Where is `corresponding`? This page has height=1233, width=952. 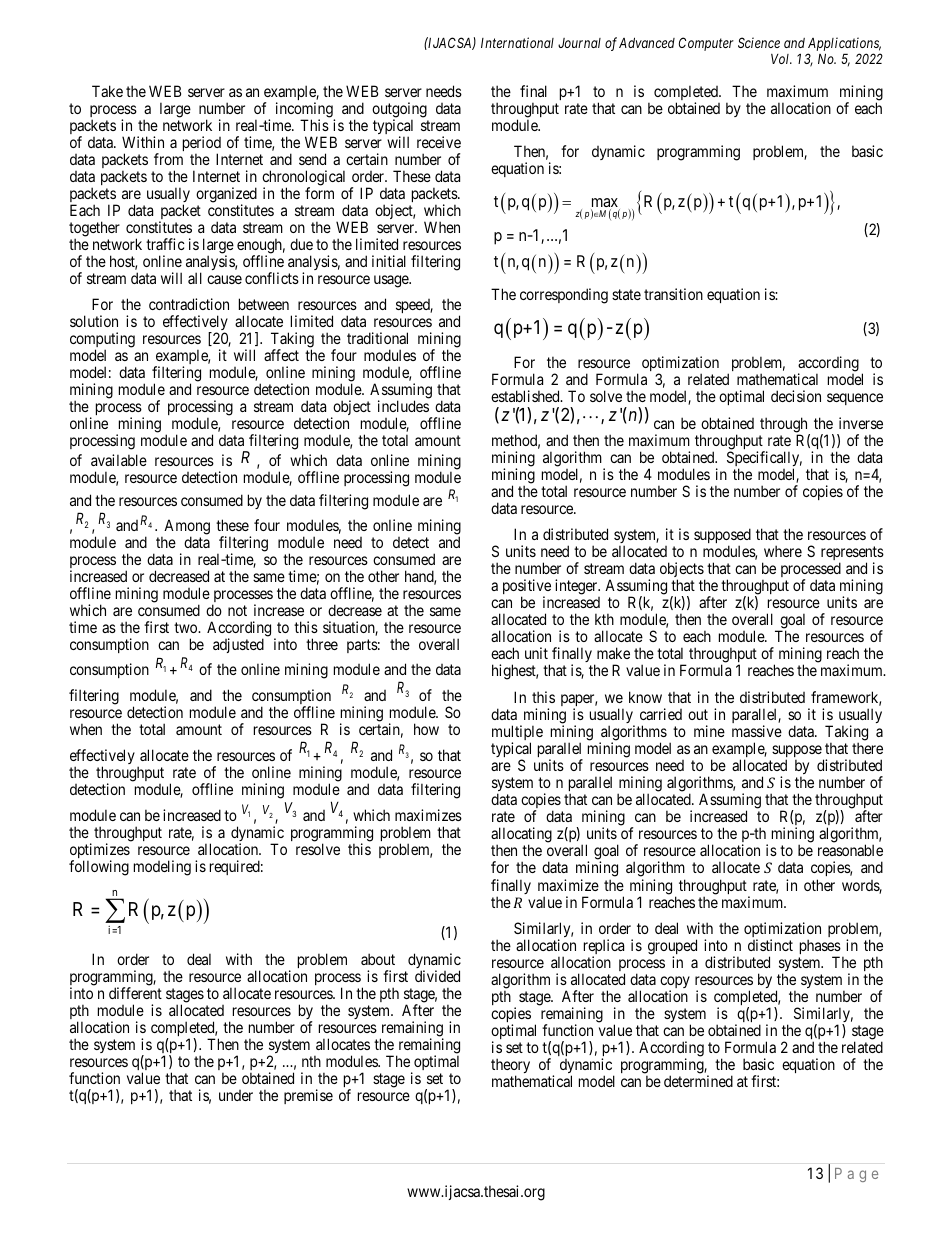 corresponding is located at coordinates (564, 296).
